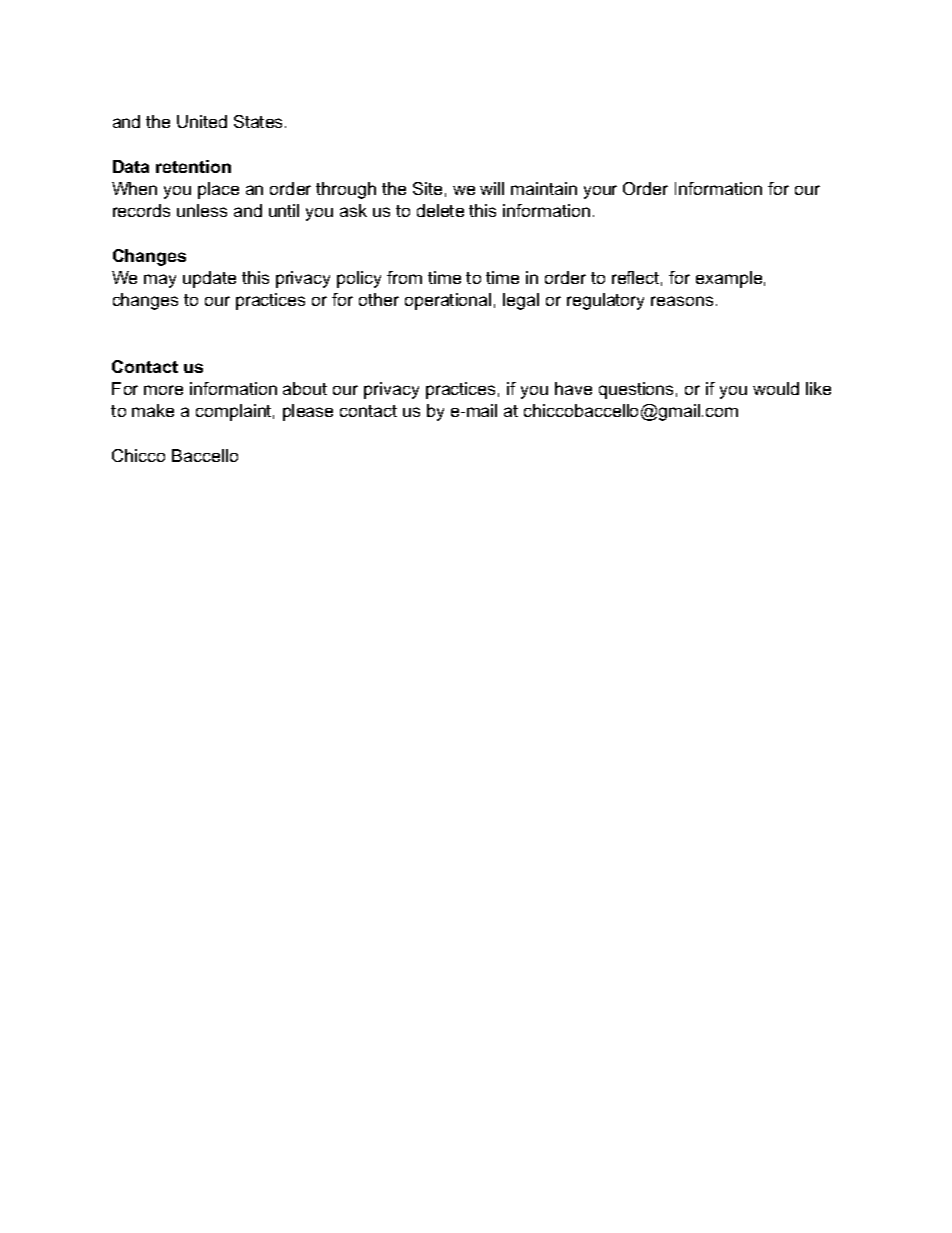 This screenshot has width=952, height=1233. What do you see at coordinates (218, 190) in the screenshot?
I see `place` at bounding box center [218, 190].
